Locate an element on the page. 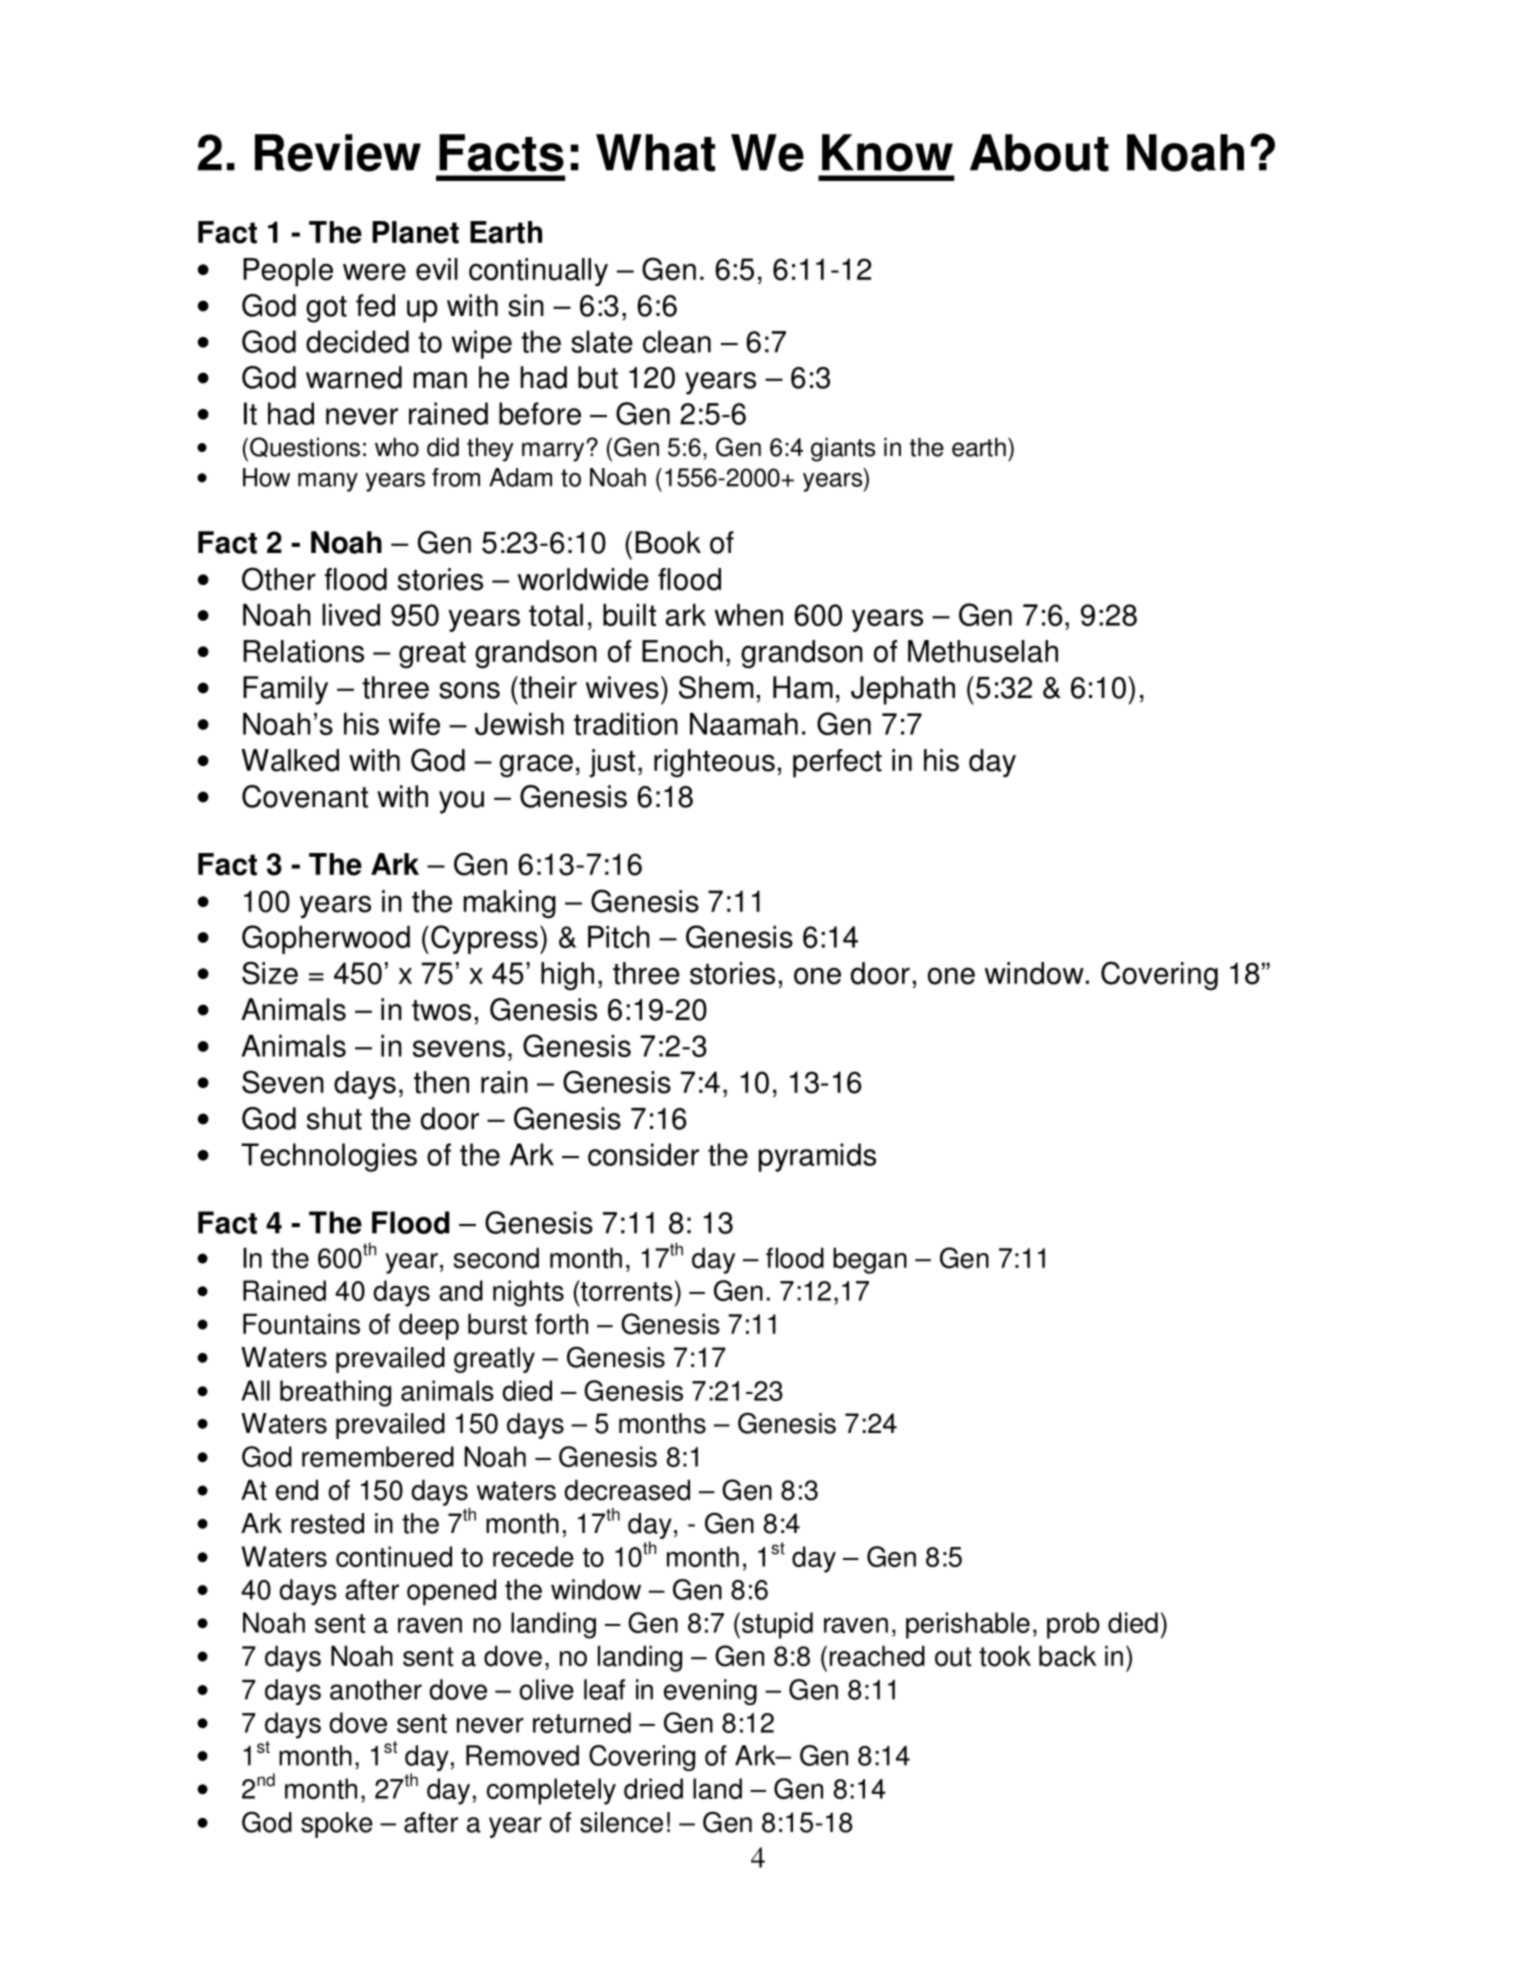  About is located at coordinates (1039, 153).
